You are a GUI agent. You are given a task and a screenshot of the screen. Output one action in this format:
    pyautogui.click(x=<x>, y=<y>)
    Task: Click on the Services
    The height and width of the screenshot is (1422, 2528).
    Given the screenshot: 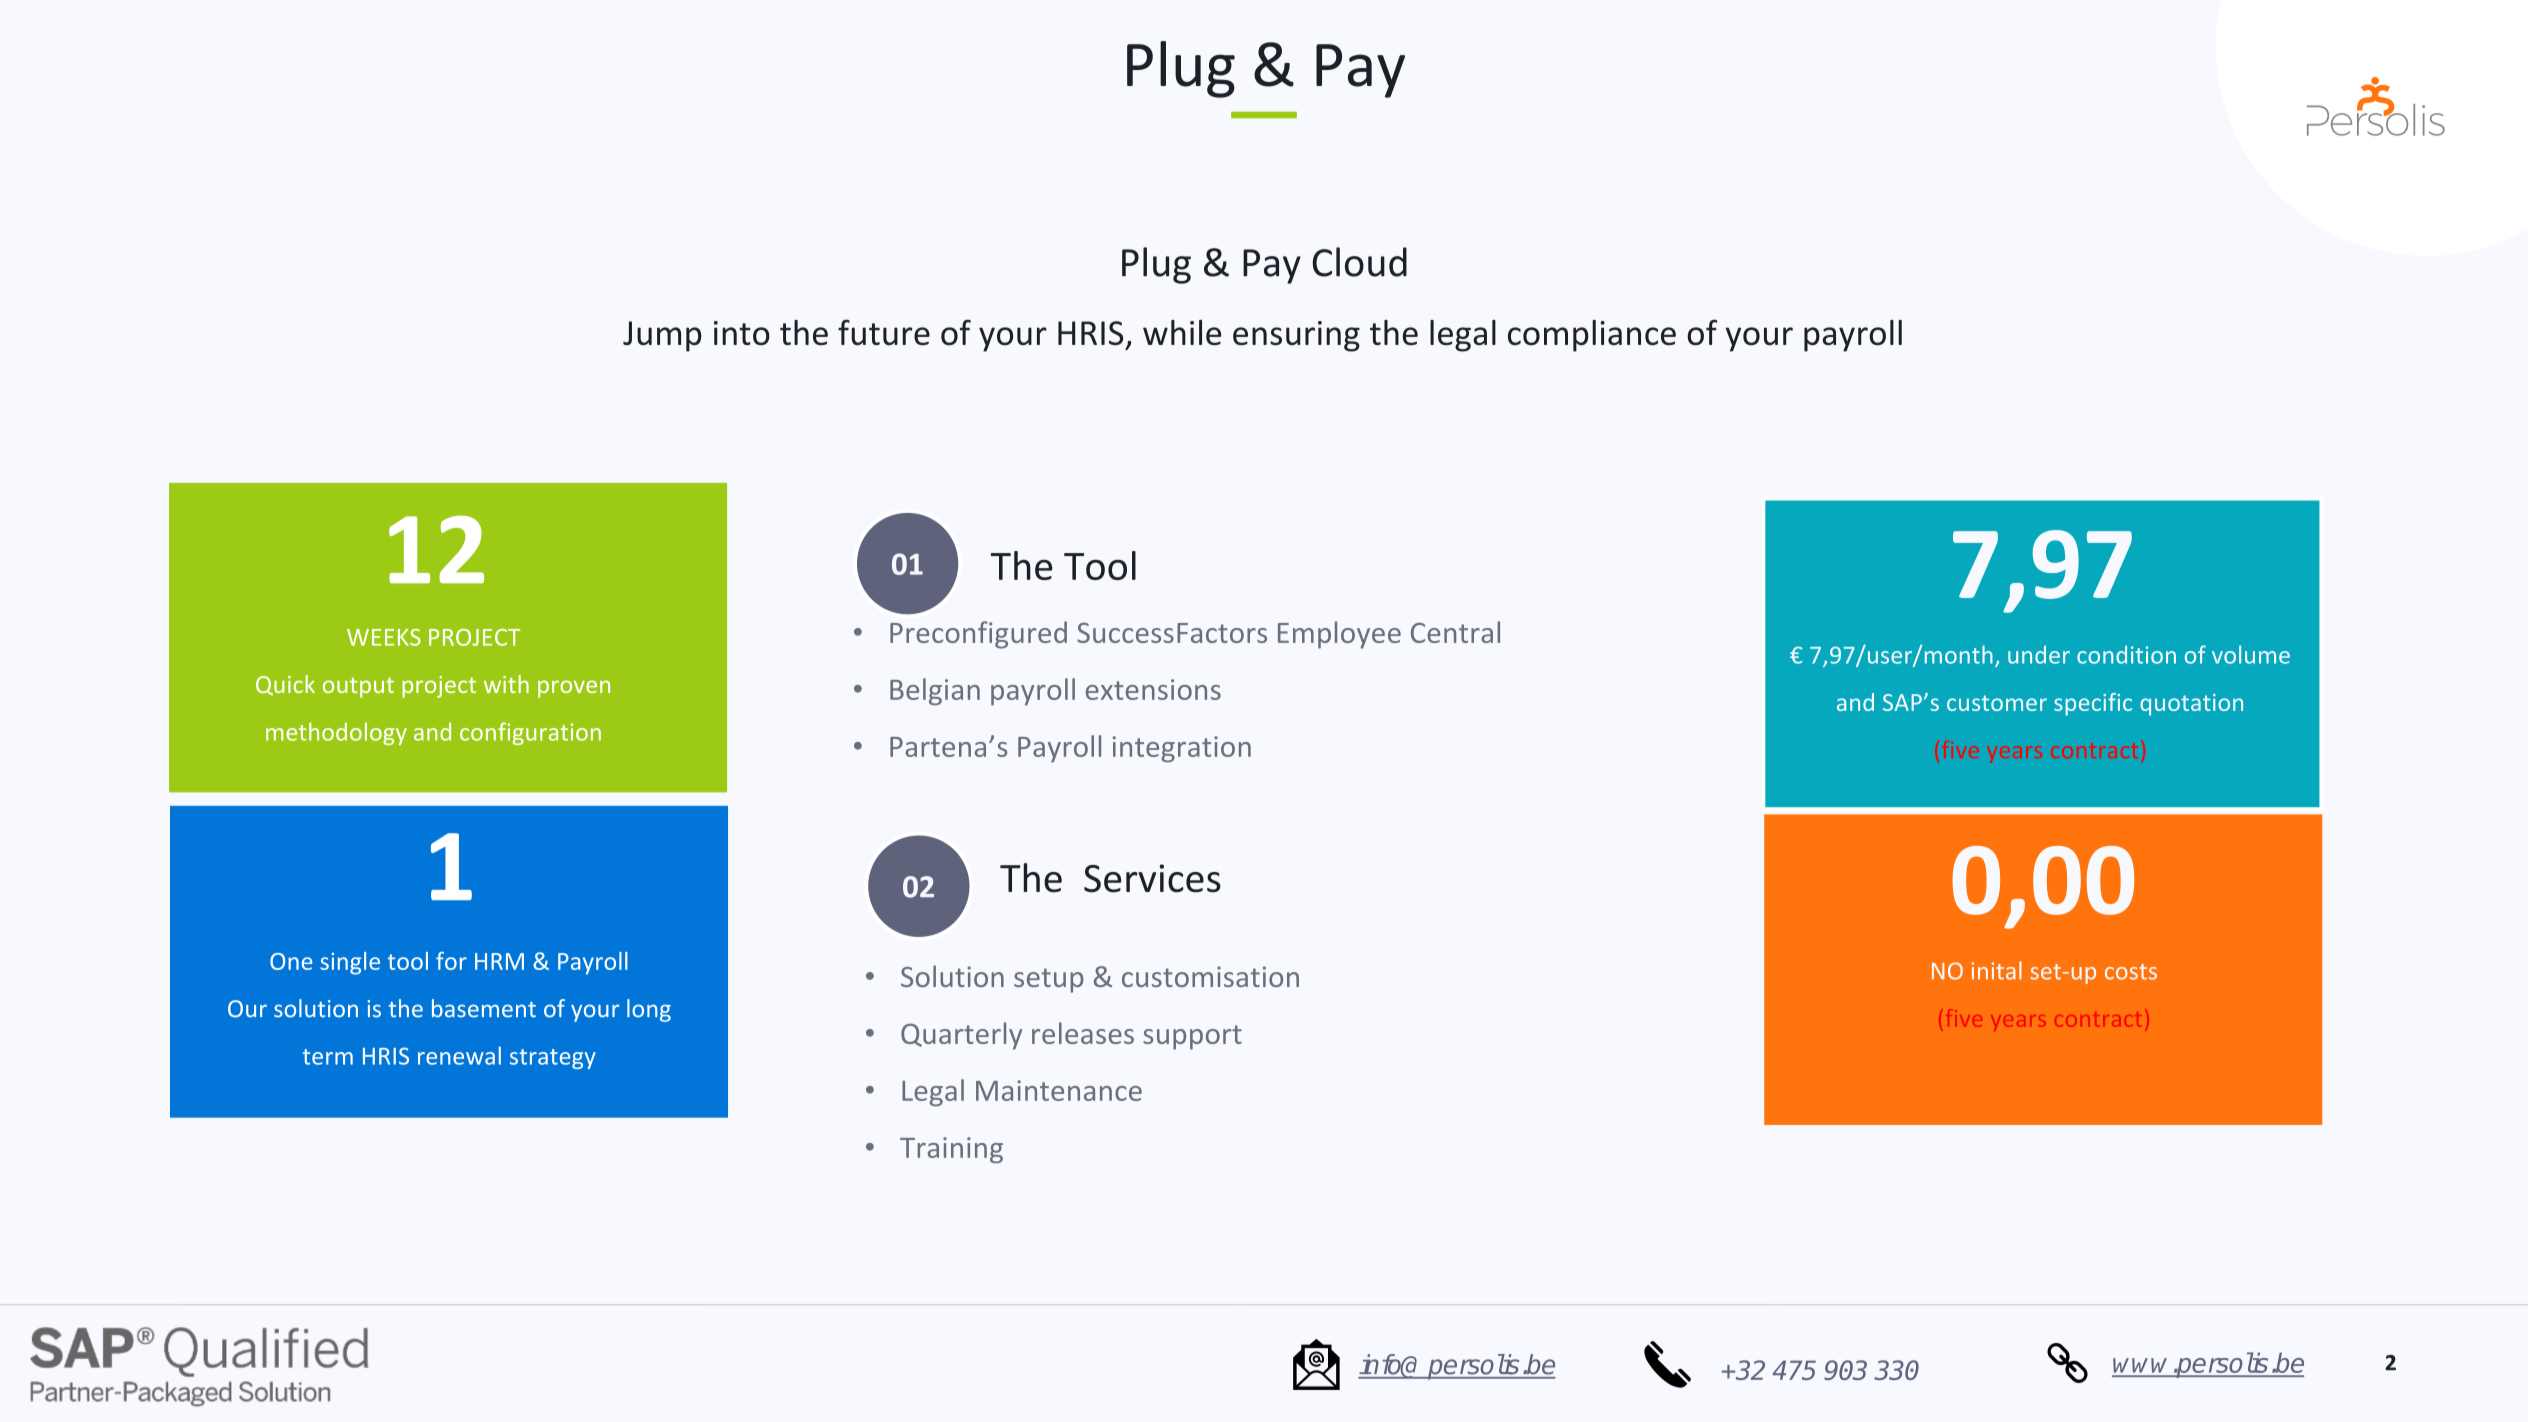 What is the action you would take?
    pyautogui.click(x=1152, y=878)
